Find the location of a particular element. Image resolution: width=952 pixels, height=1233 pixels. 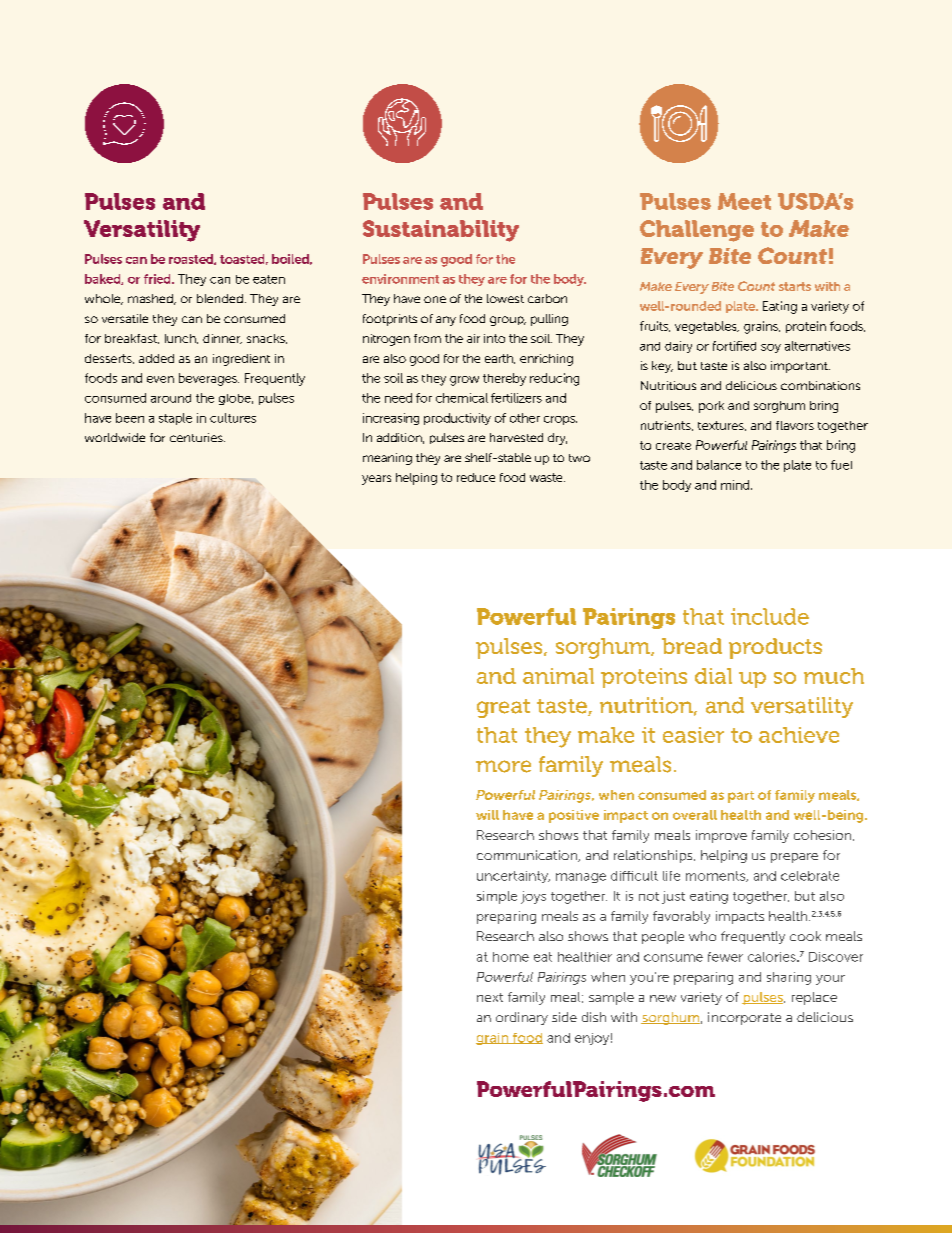

years is located at coordinates (376, 480).
